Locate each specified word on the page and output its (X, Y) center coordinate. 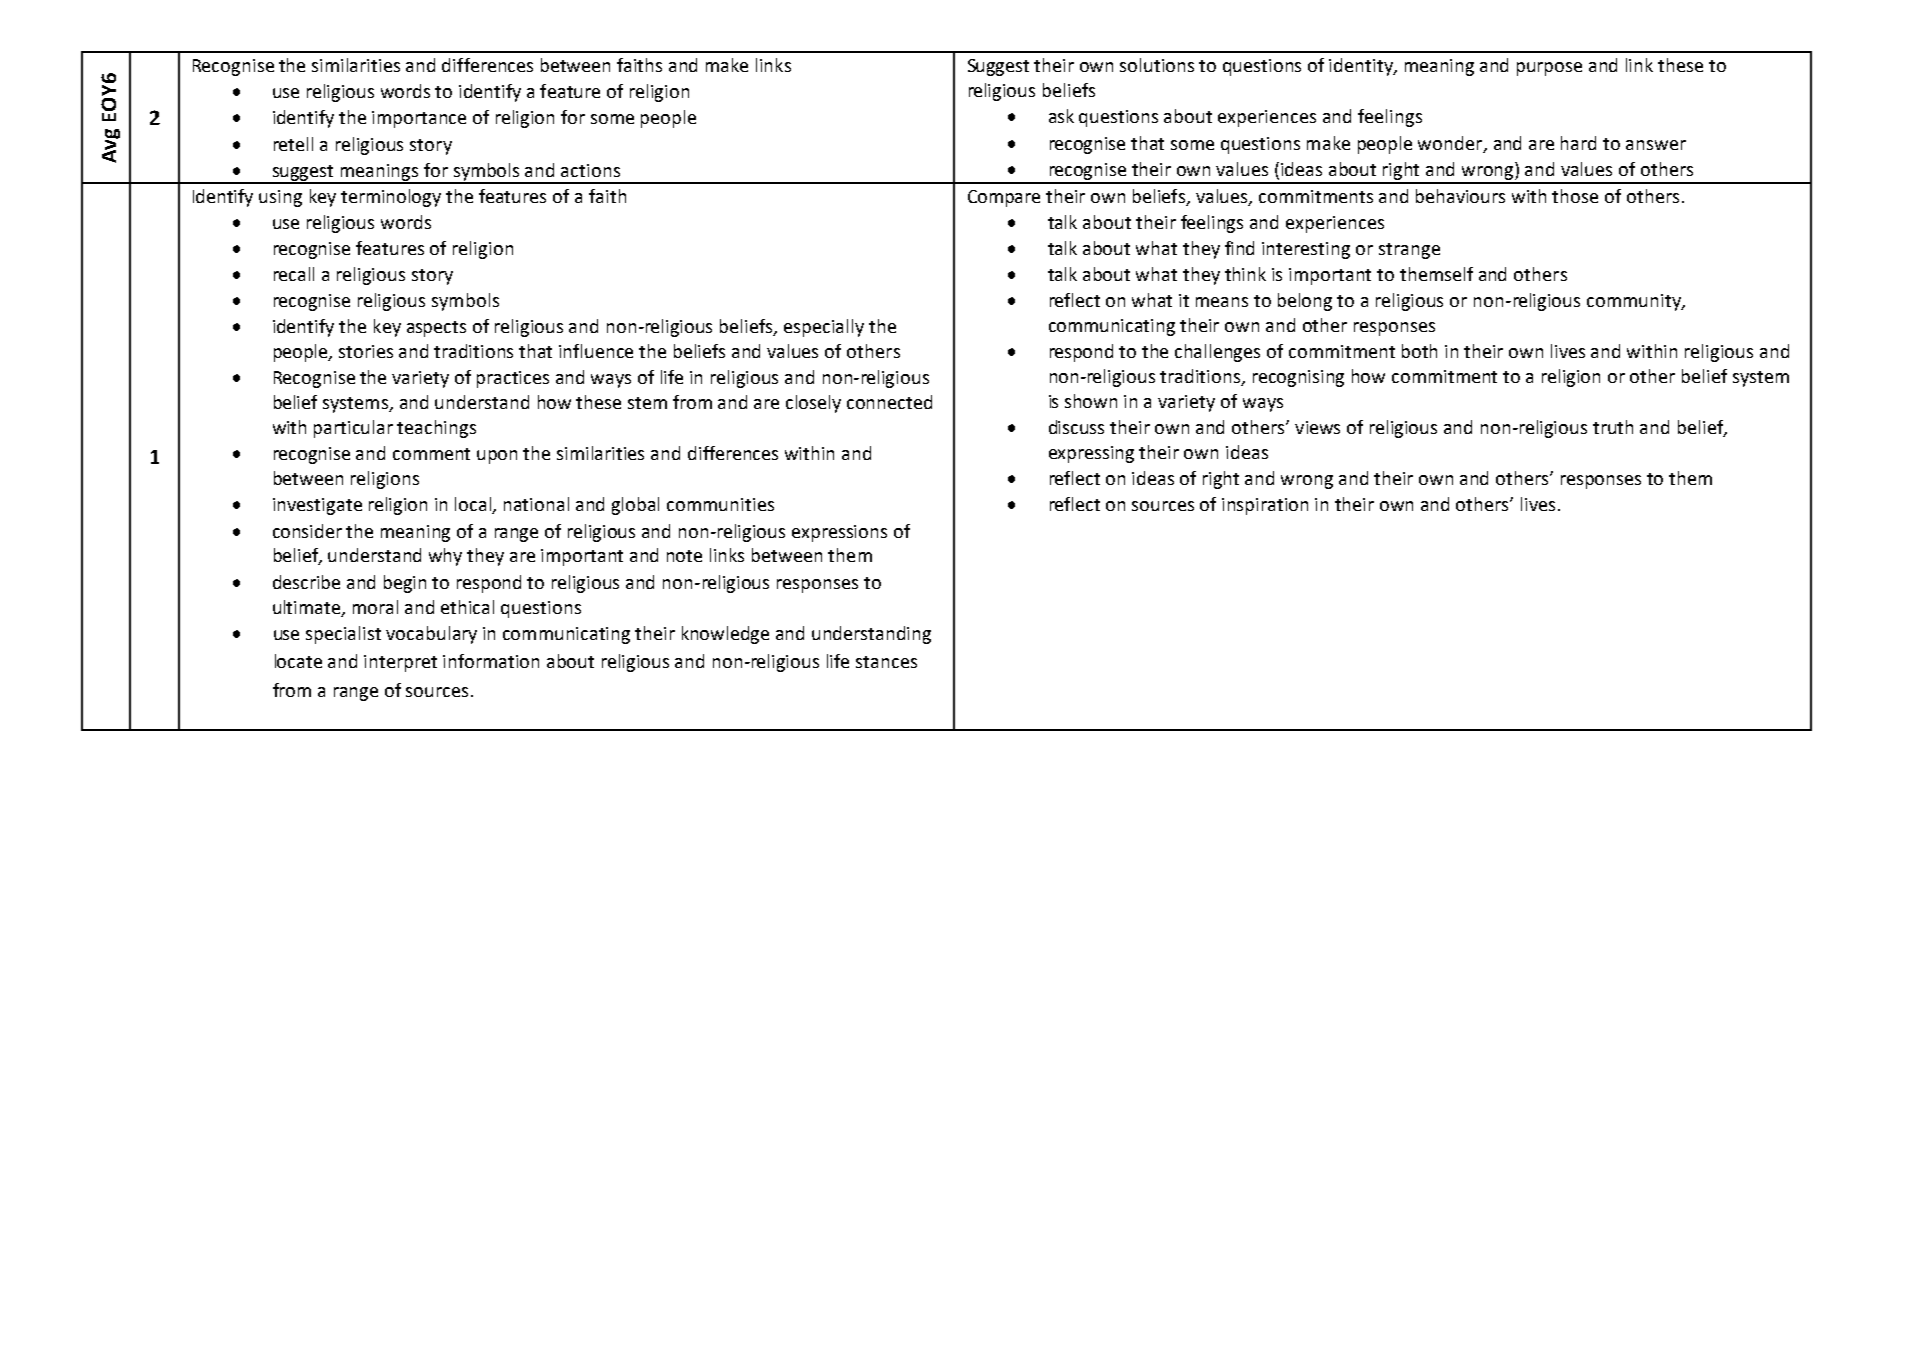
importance (419, 119)
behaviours (1460, 196)
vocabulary (431, 635)
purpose (1549, 69)
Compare (1004, 198)
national (536, 504)
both (1419, 351)
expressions (839, 533)
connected (889, 402)
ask (1061, 116)
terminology (391, 198)
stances (886, 662)
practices (513, 379)
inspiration (1265, 506)
